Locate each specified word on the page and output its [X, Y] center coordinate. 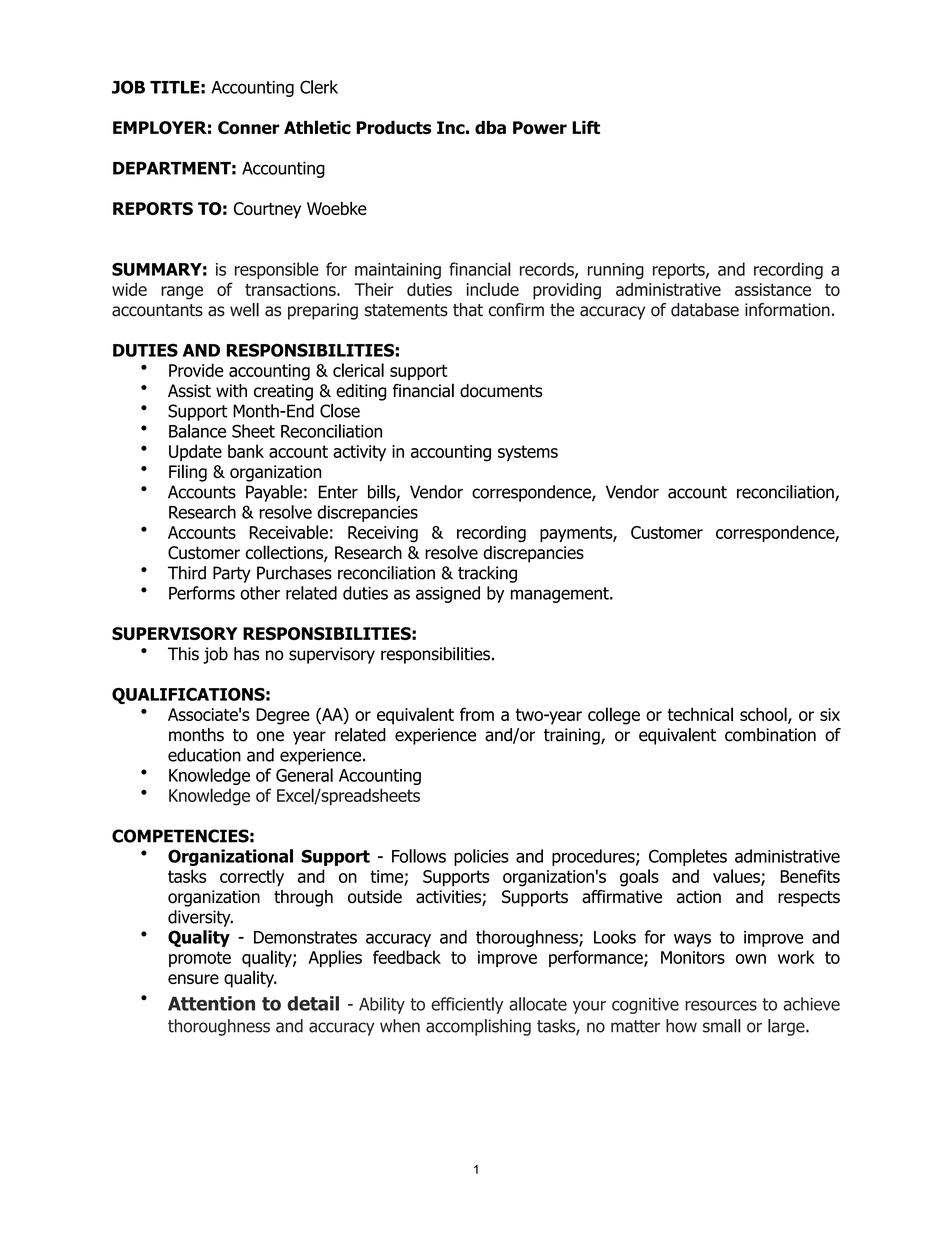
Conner [248, 128]
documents [501, 391]
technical [700, 714]
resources [721, 1005]
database [705, 310]
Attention [211, 1003]
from [477, 714]
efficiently [467, 1005]
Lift [586, 127]
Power [540, 128]
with [231, 390]
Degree [283, 716]
